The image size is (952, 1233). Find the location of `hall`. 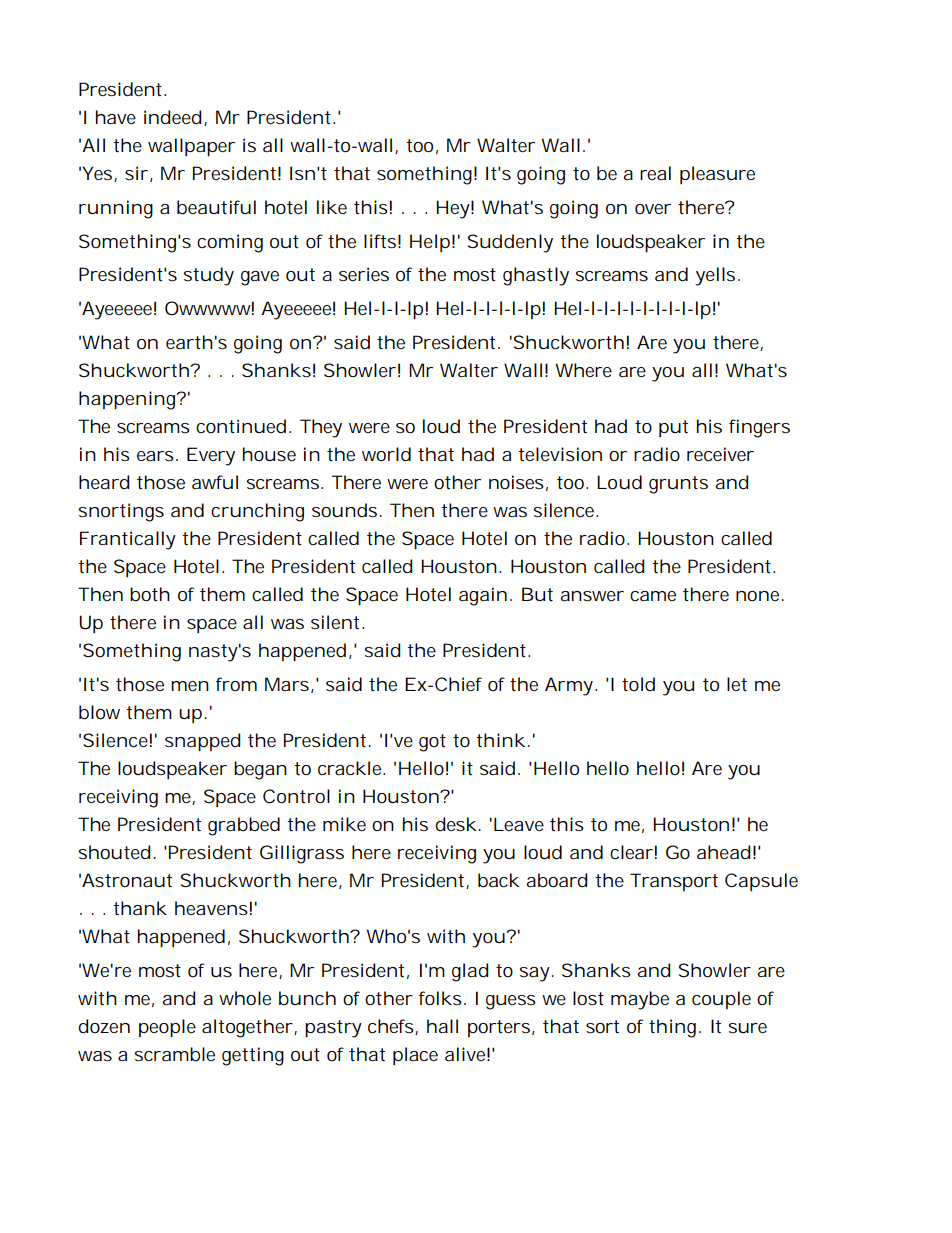

hall is located at coordinates (442, 1026).
